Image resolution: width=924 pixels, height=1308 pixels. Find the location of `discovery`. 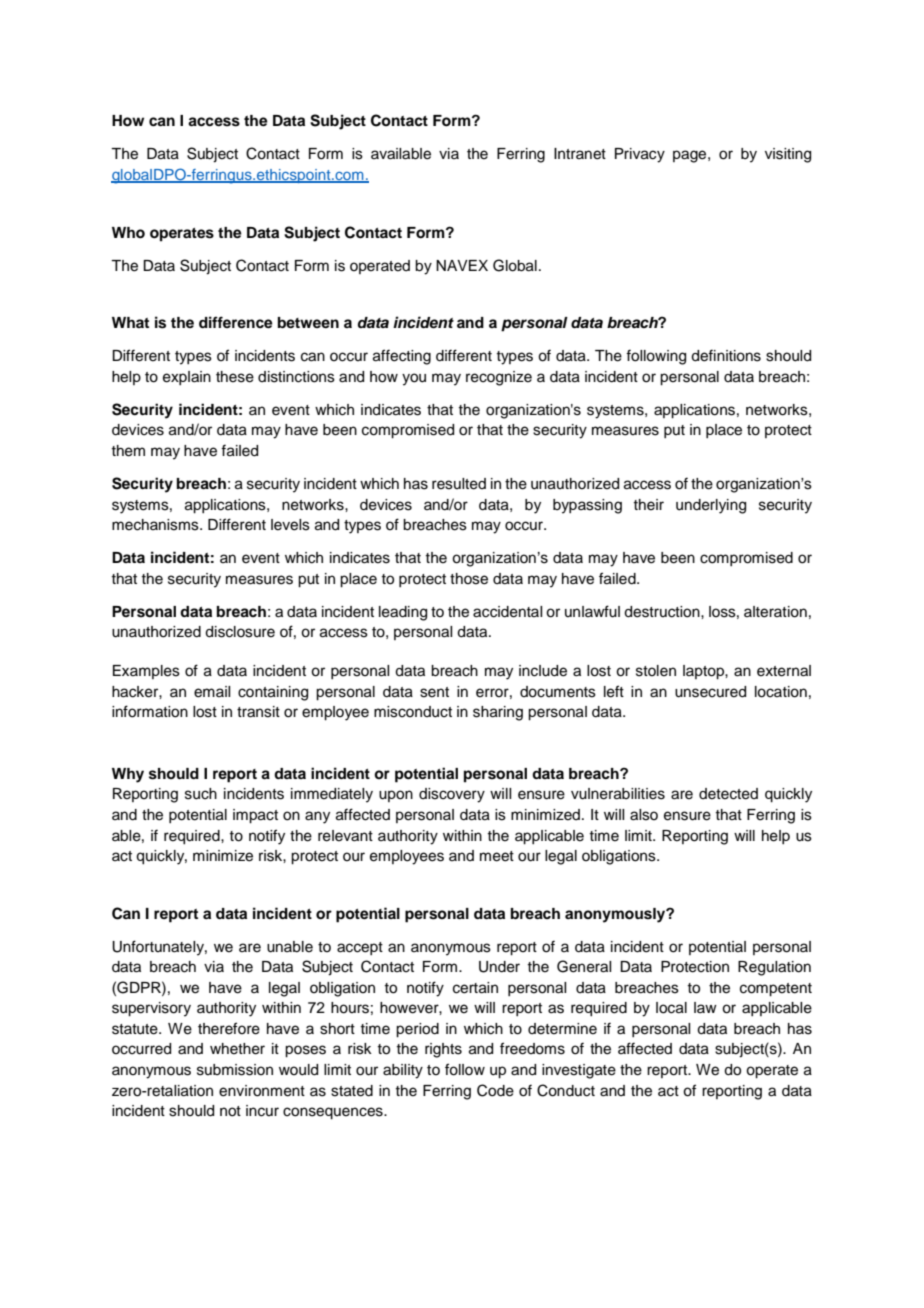

discovery is located at coordinates (452, 795).
